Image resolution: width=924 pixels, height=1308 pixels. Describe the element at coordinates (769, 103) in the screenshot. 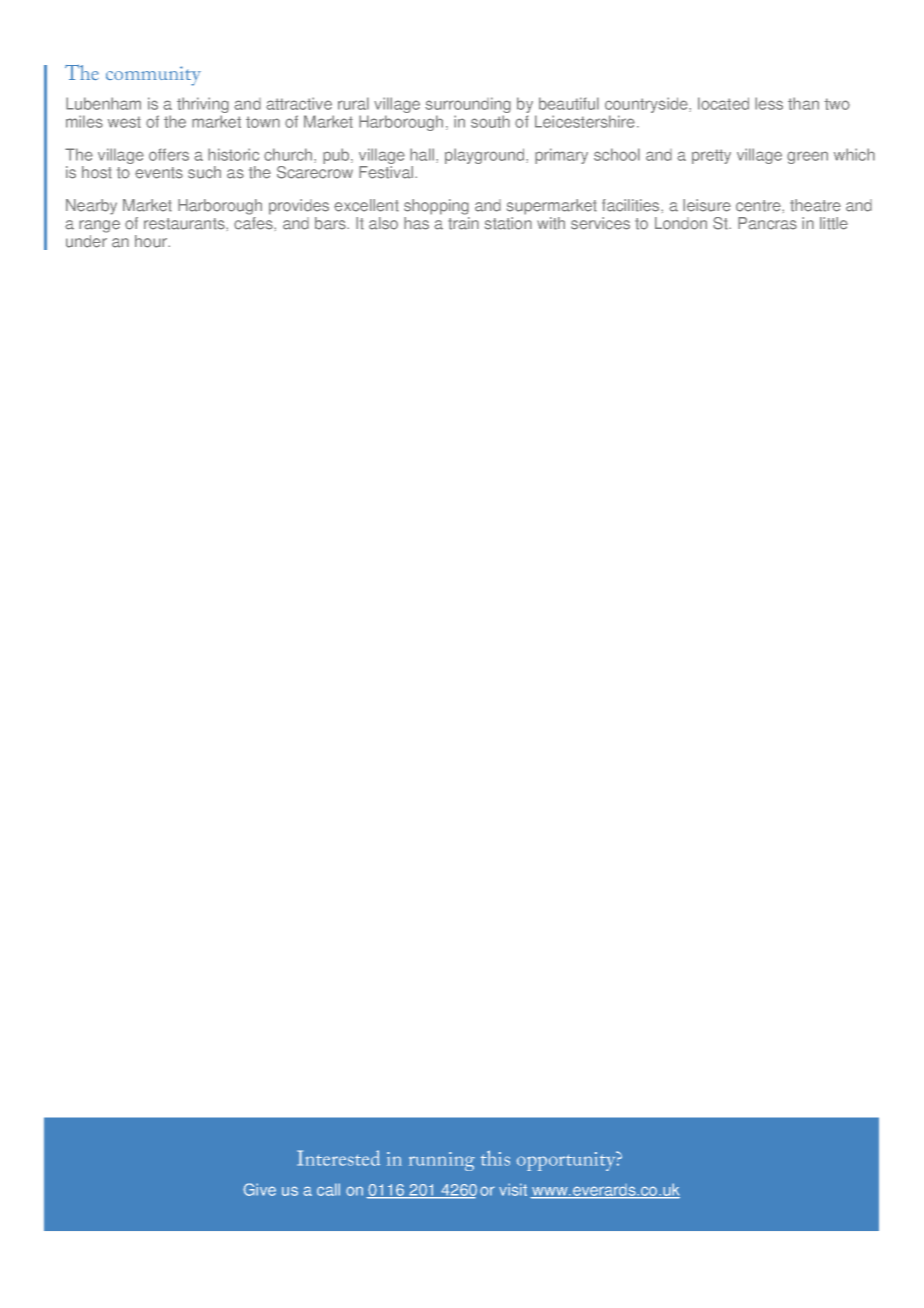

I see `less` at that location.
